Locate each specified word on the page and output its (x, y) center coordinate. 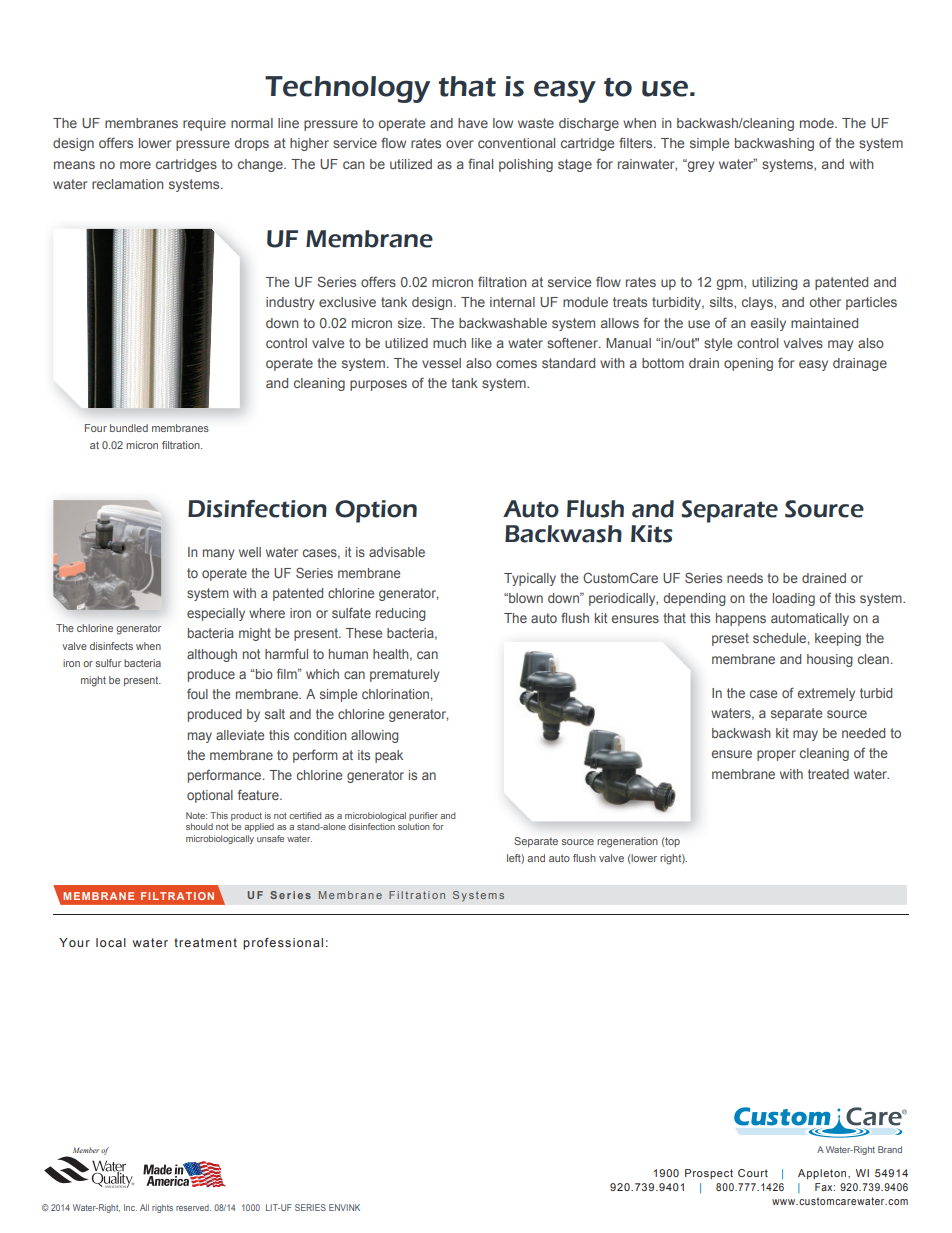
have (473, 123)
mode (818, 123)
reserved (193, 1207)
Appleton (823, 1174)
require (204, 124)
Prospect (709, 1174)
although (212, 655)
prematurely (405, 675)
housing (830, 660)
